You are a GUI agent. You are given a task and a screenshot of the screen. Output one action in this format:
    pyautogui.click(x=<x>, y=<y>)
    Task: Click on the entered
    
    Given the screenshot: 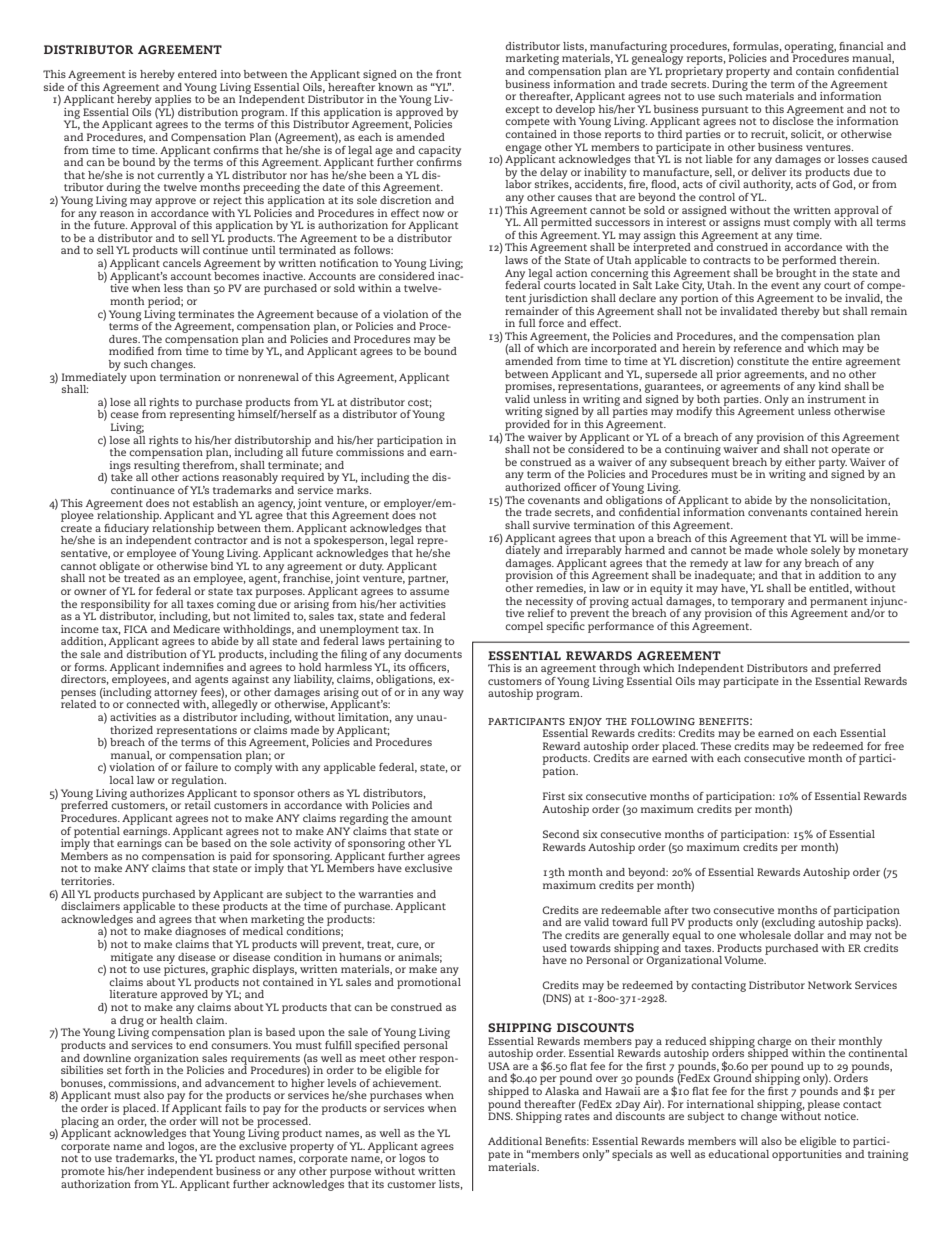 What is the action you would take?
    pyautogui.click(x=197, y=74)
